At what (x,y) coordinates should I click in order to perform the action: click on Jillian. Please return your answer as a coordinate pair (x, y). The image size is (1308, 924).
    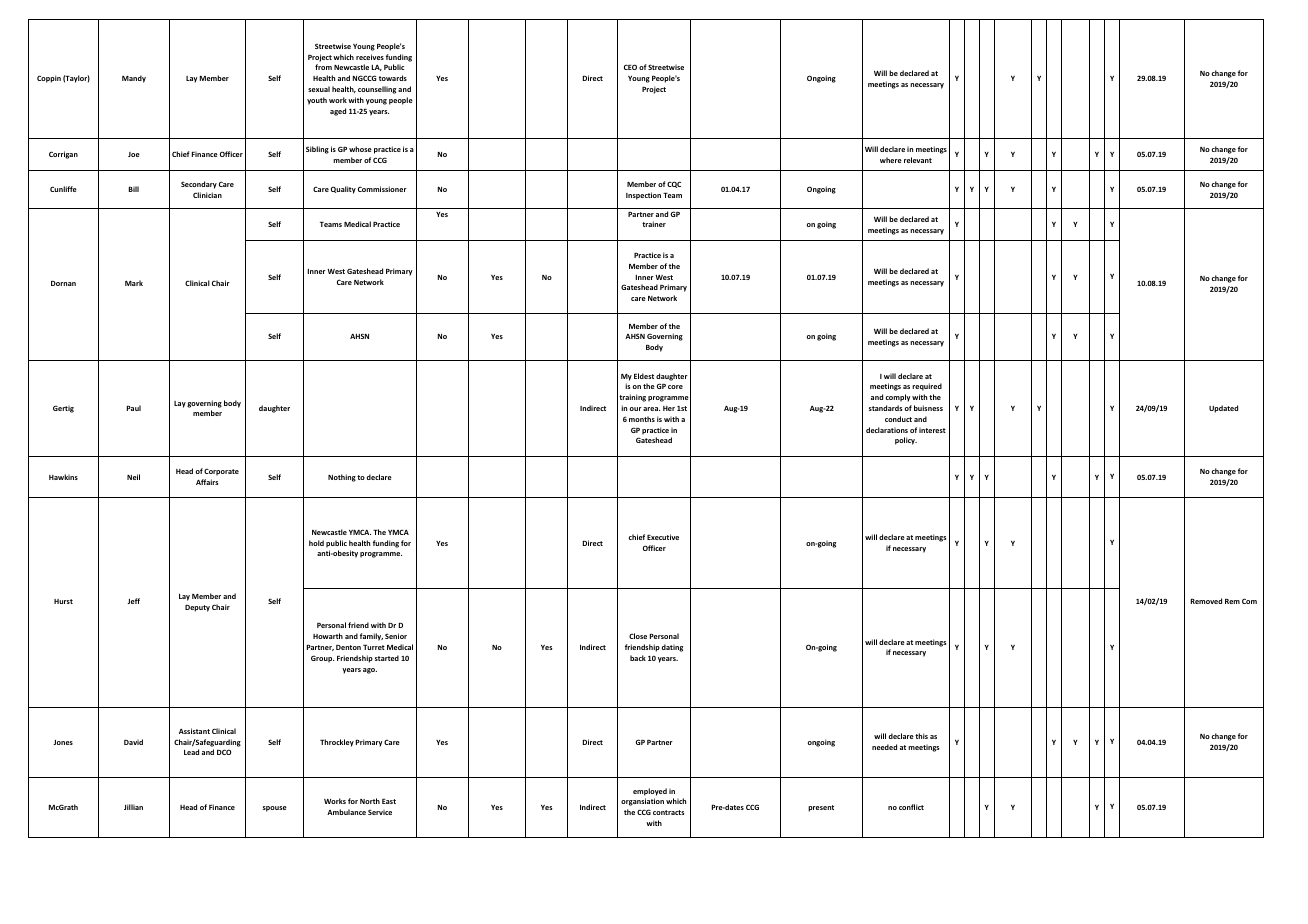
    Looking at the image, I should click on (133, 807).
